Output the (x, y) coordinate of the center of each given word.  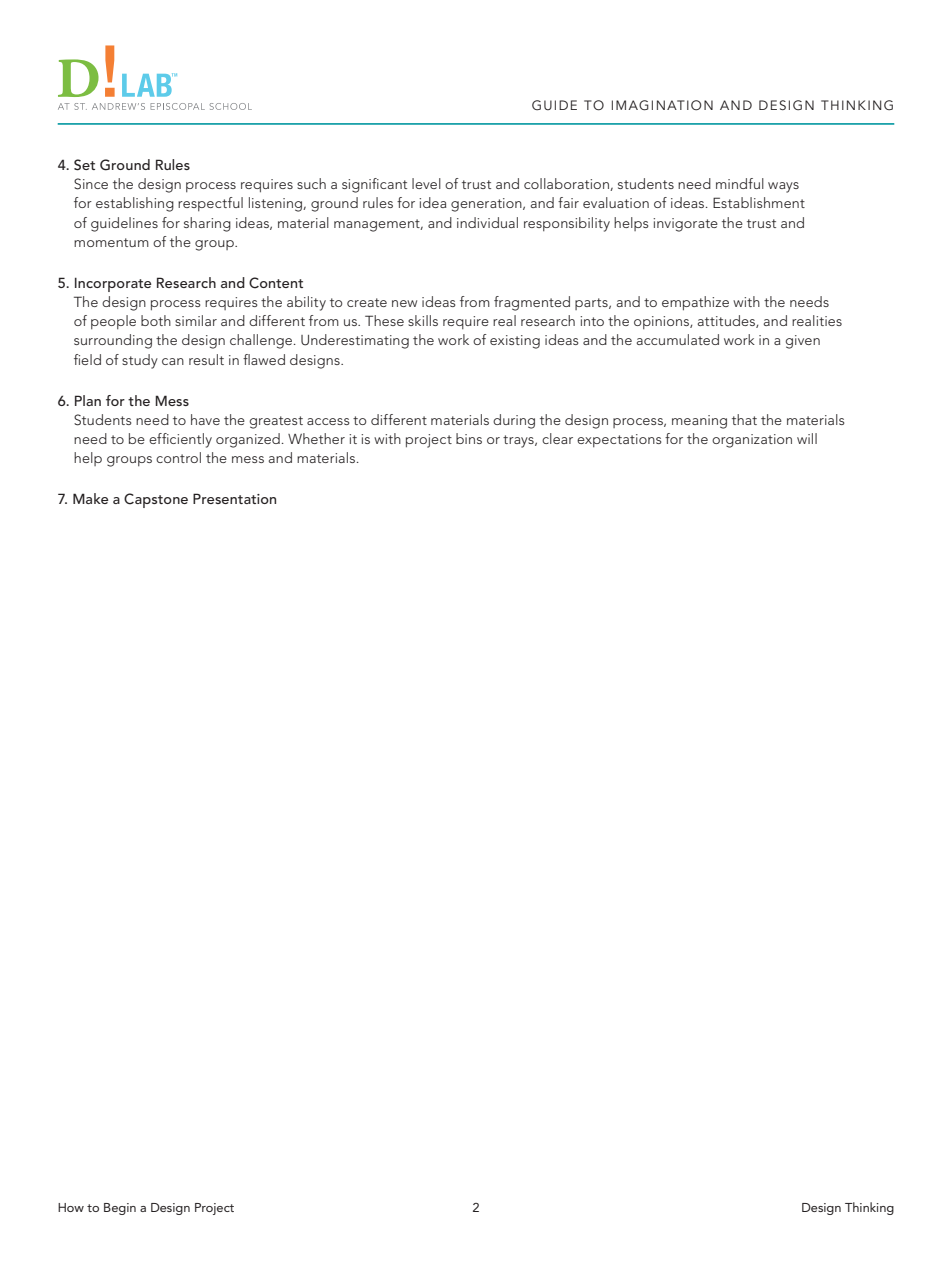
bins (469, 438)
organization (752, 441)
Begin (120, 1209)
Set (84, 165)
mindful (740, 183)
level (426, 183)
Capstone (156, 500)
